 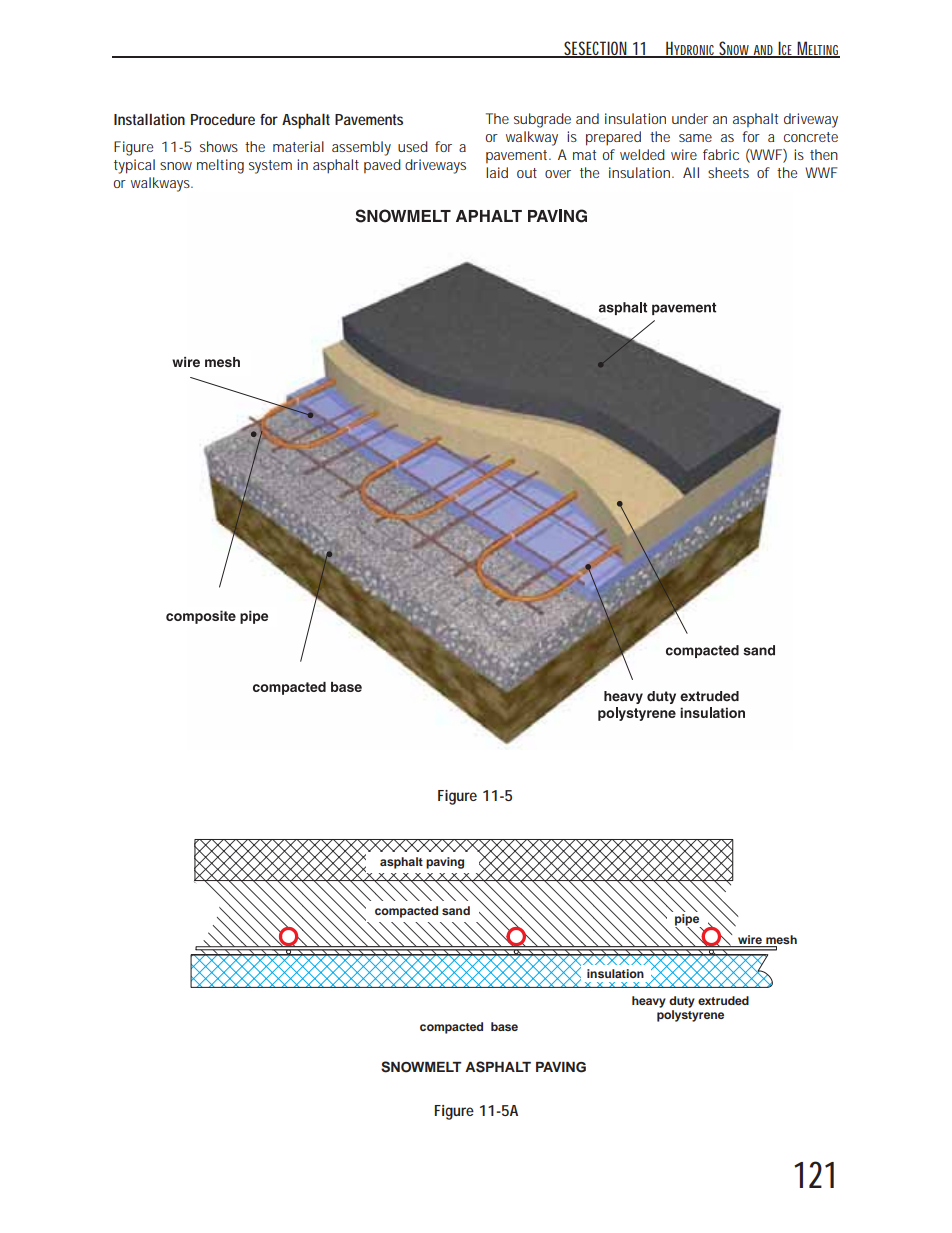 I want to click on mesh, so click(x=781, y=939).
